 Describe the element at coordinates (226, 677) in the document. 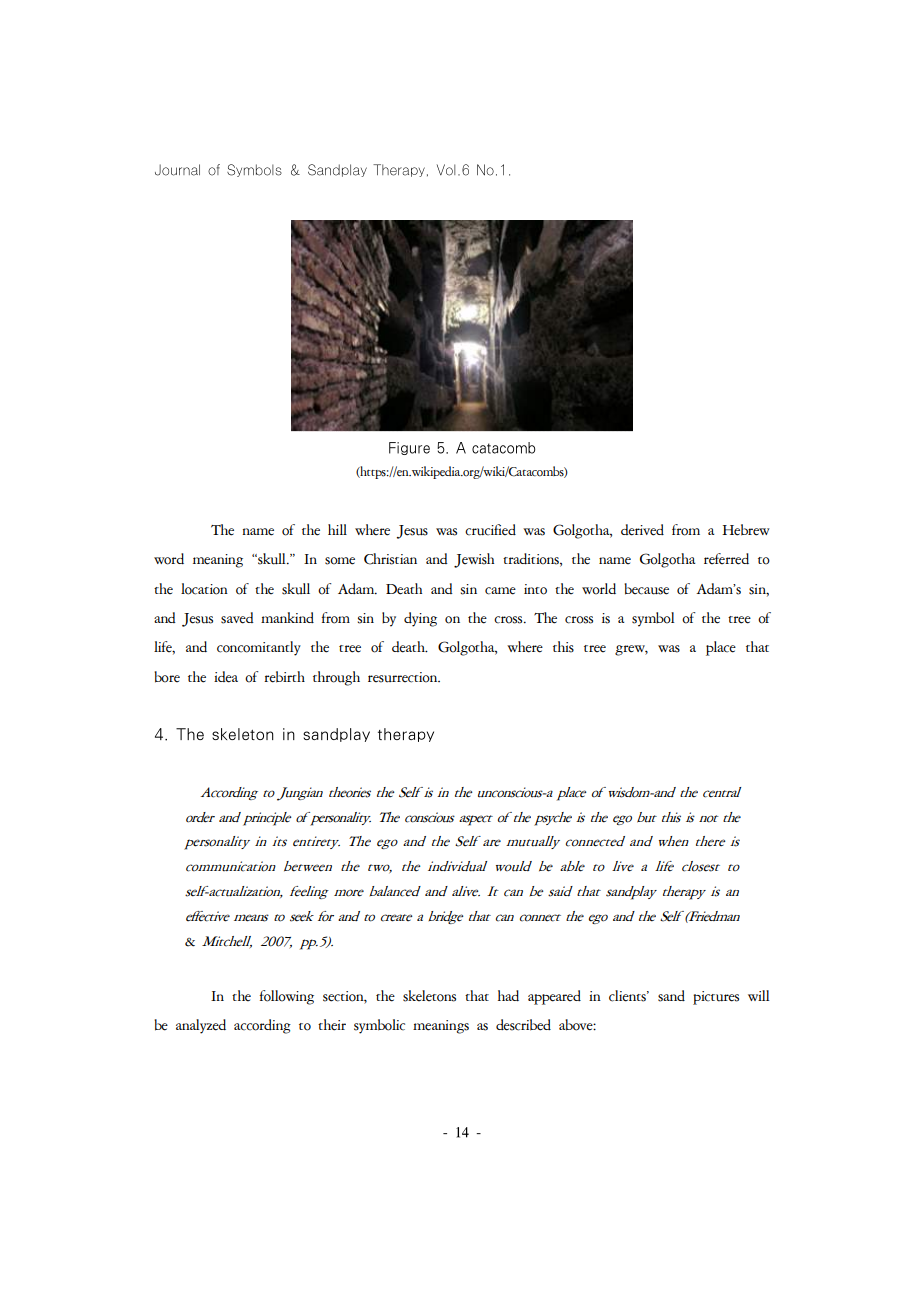

I see `idea` at that location.
